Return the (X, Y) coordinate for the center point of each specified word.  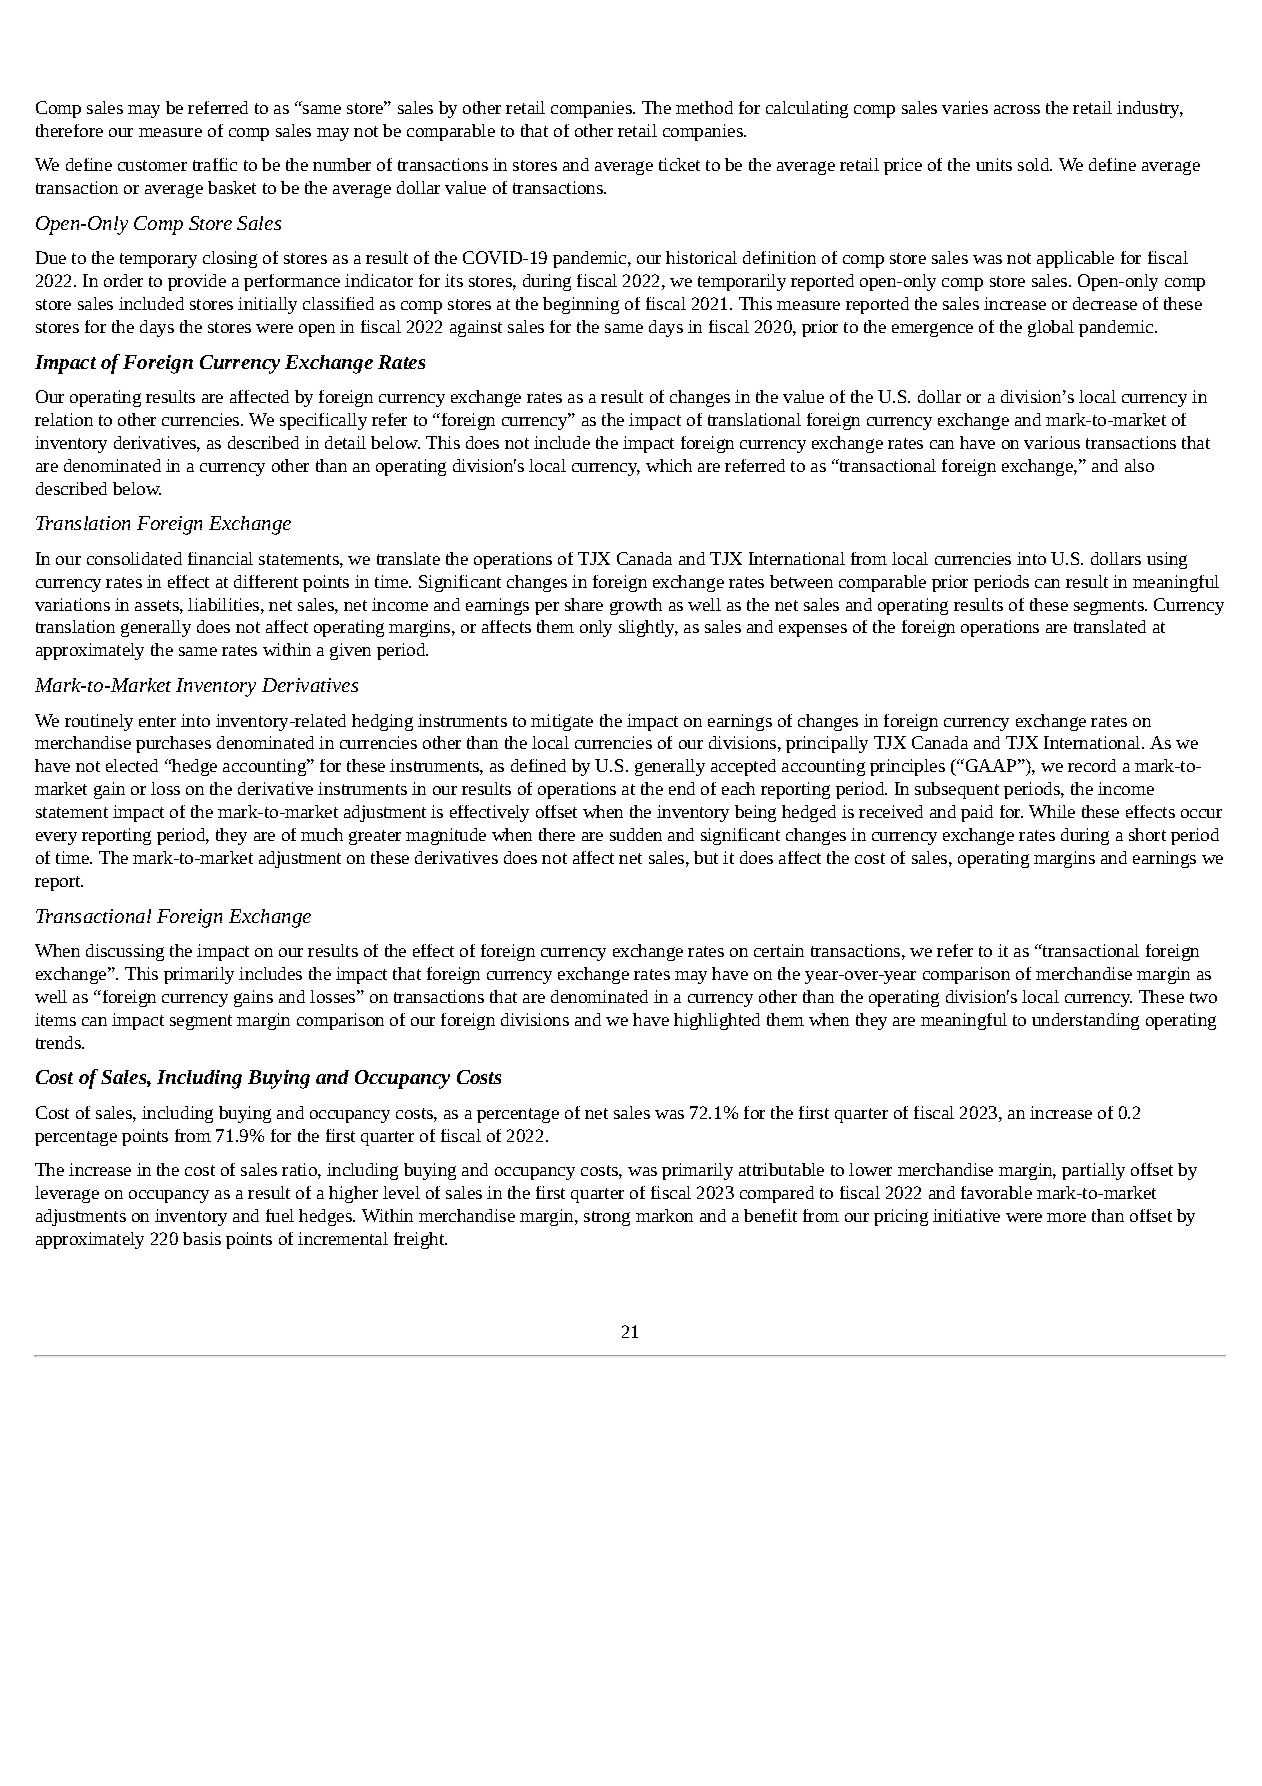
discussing (125, 952)
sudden (636, 834)
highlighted (717, 1021)
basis (202, 1238)
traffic (215, 164)
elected (132, 765)
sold (1034, 164)
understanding (1085, 1021)
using (1167, 560)
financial (220, 558)
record (1092, 765)
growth (636, 606)
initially (267, 305)
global (1051, 328)
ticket (679, 164)
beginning (581, 305)
